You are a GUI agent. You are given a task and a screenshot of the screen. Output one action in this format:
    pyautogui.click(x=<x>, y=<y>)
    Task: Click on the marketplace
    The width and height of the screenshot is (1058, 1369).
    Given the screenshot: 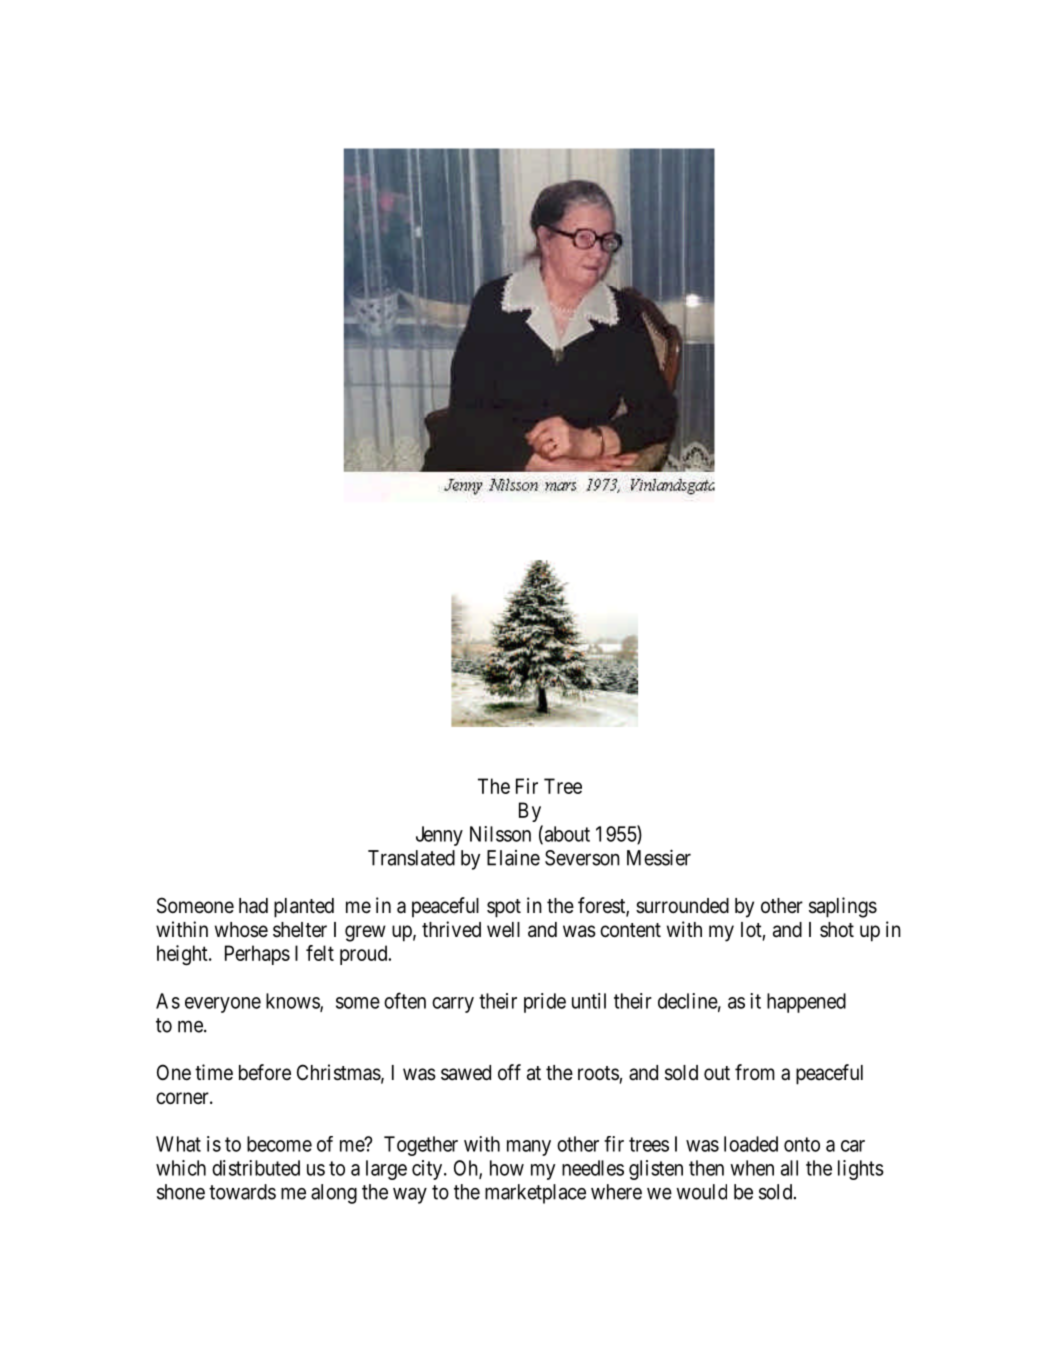 What is the action you would take?
    pyautogui.click(x=535, y=1194)
